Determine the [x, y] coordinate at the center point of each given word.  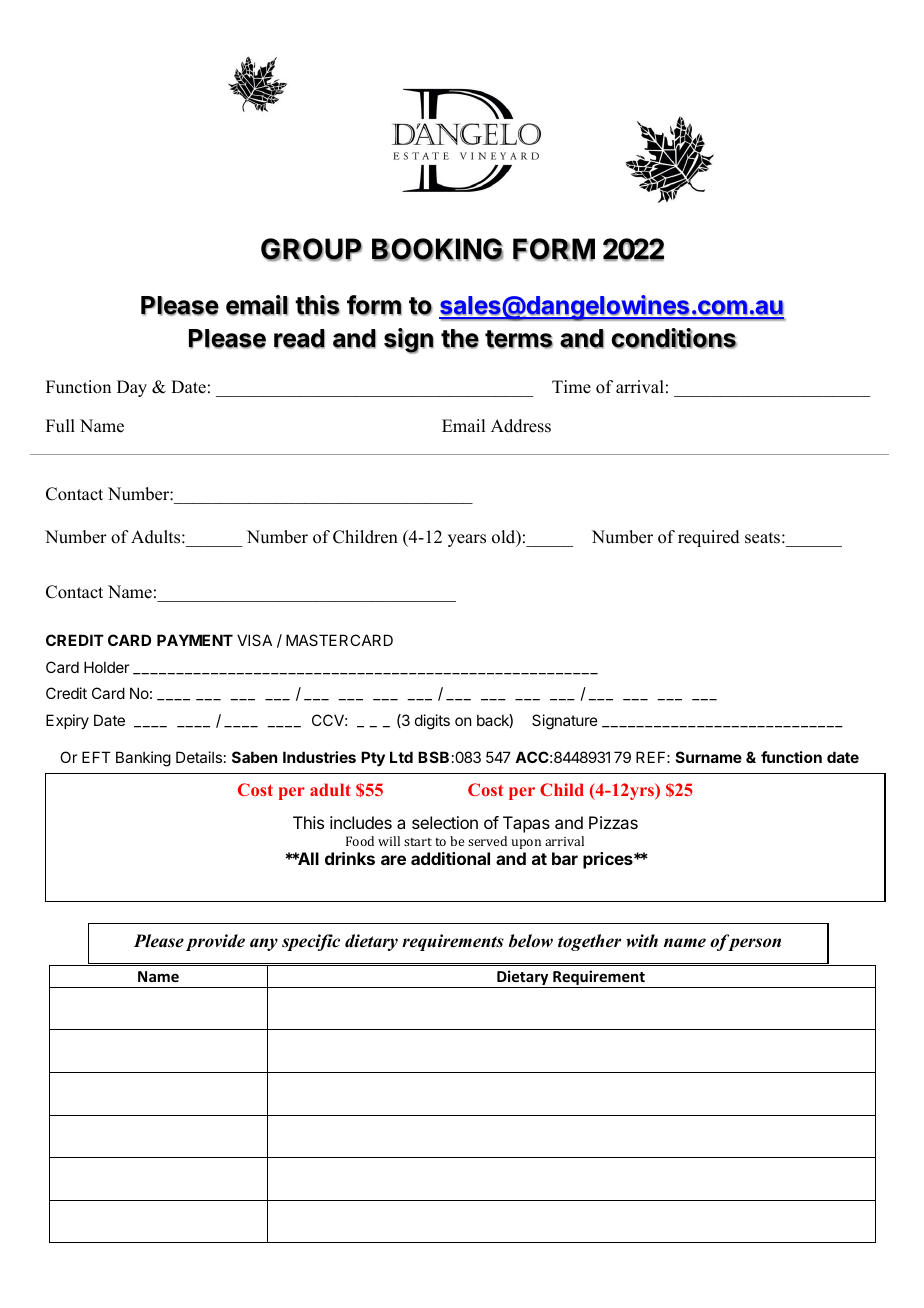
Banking [143, 759]
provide [215, 942]
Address [521, 426]
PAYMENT [195, 640]
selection [445, 822]
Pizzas [613, 822]
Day [132, 388]
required [709, 538]
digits [432, 722]
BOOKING [437, 250]
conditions [674, 338]
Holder [106, 667]
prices [609, 860]
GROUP [311, 250]
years [467, 540]
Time [571, 387]
